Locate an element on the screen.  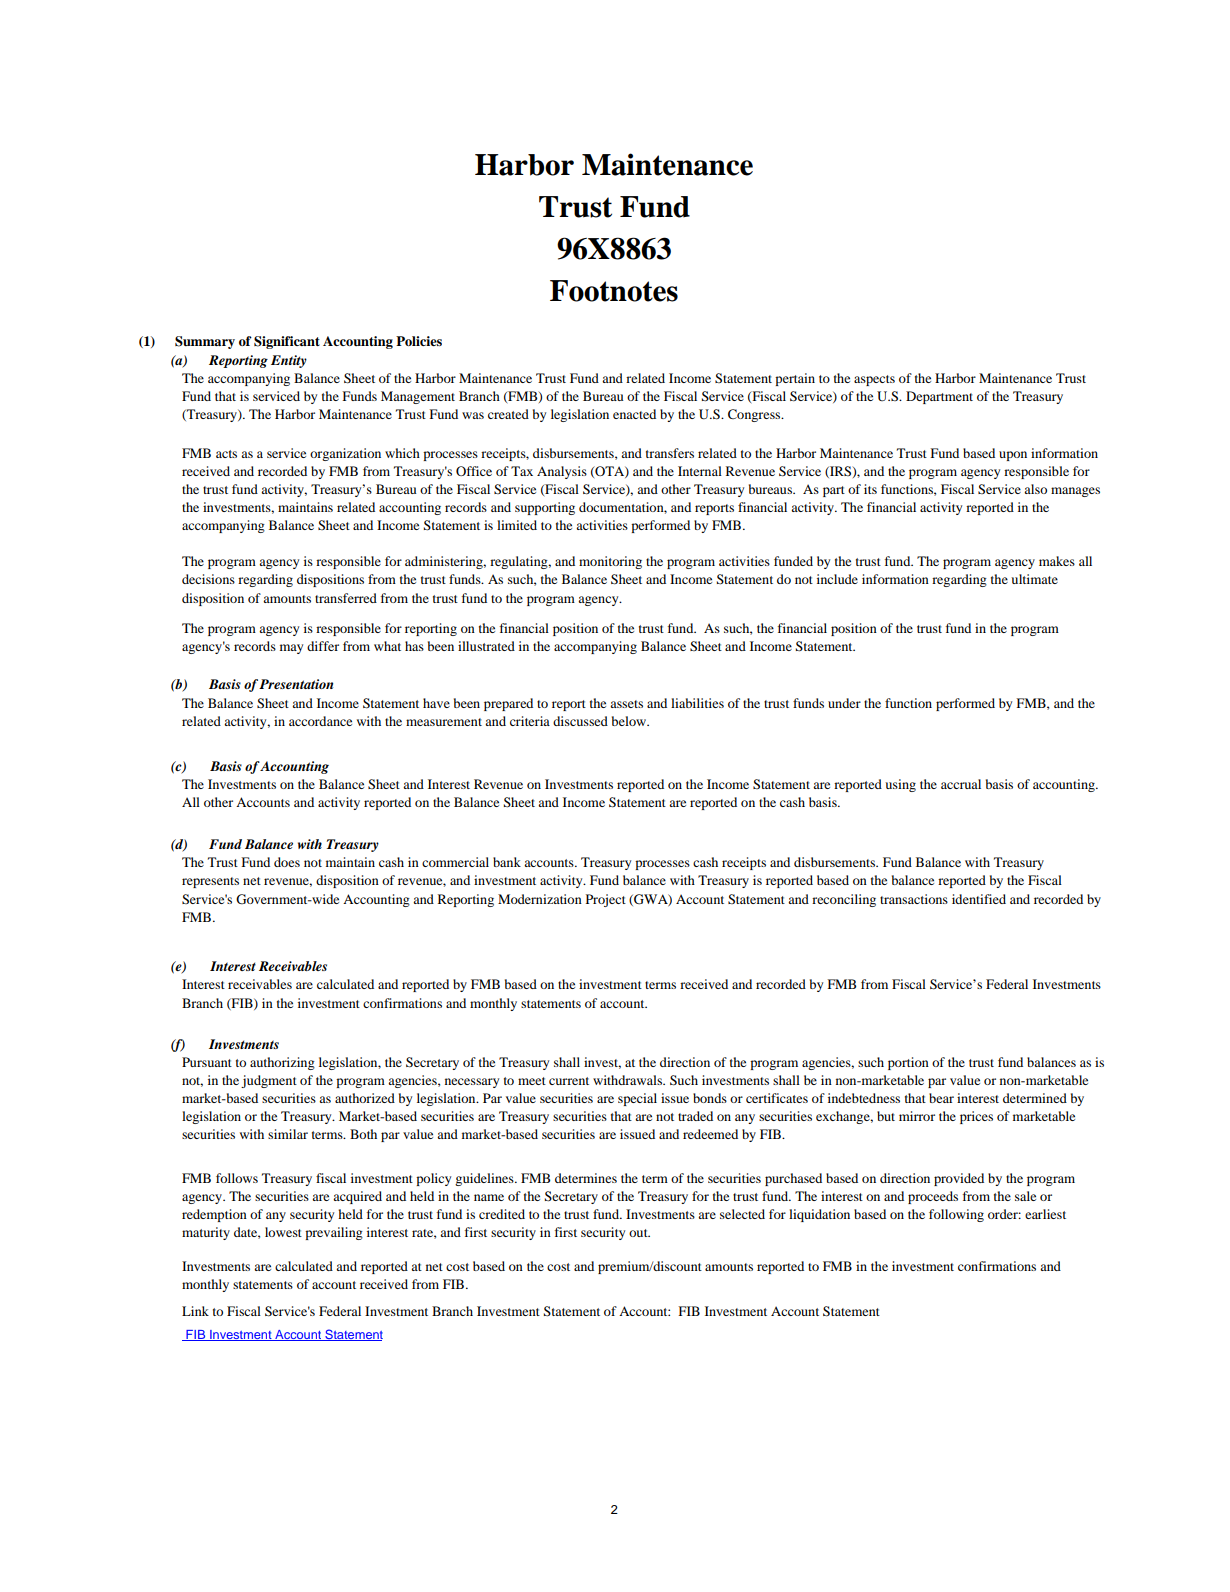
Significant is located at coordinates (287, 342).
